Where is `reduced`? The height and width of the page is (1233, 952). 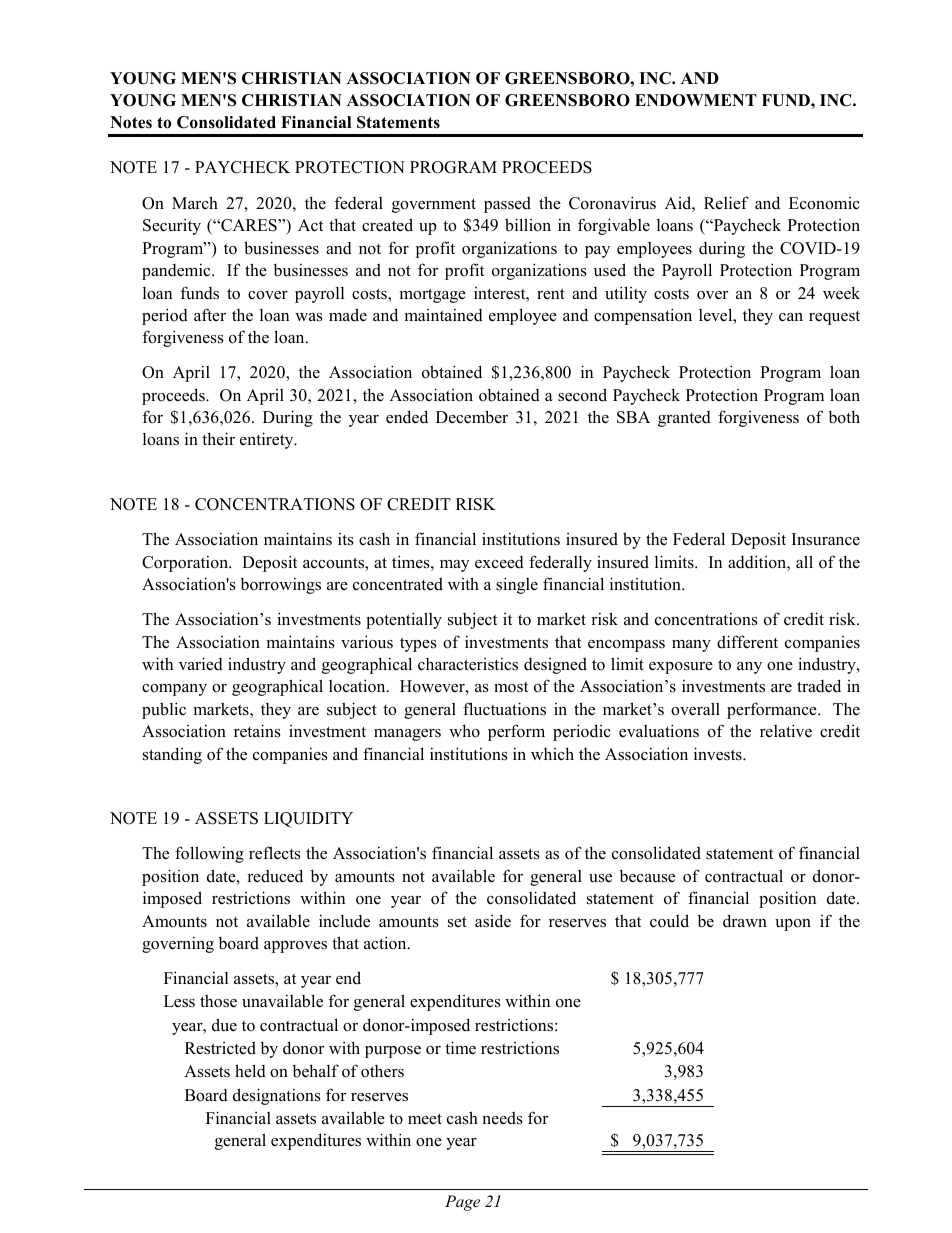
reduced is located at coordinates (275, 876).
